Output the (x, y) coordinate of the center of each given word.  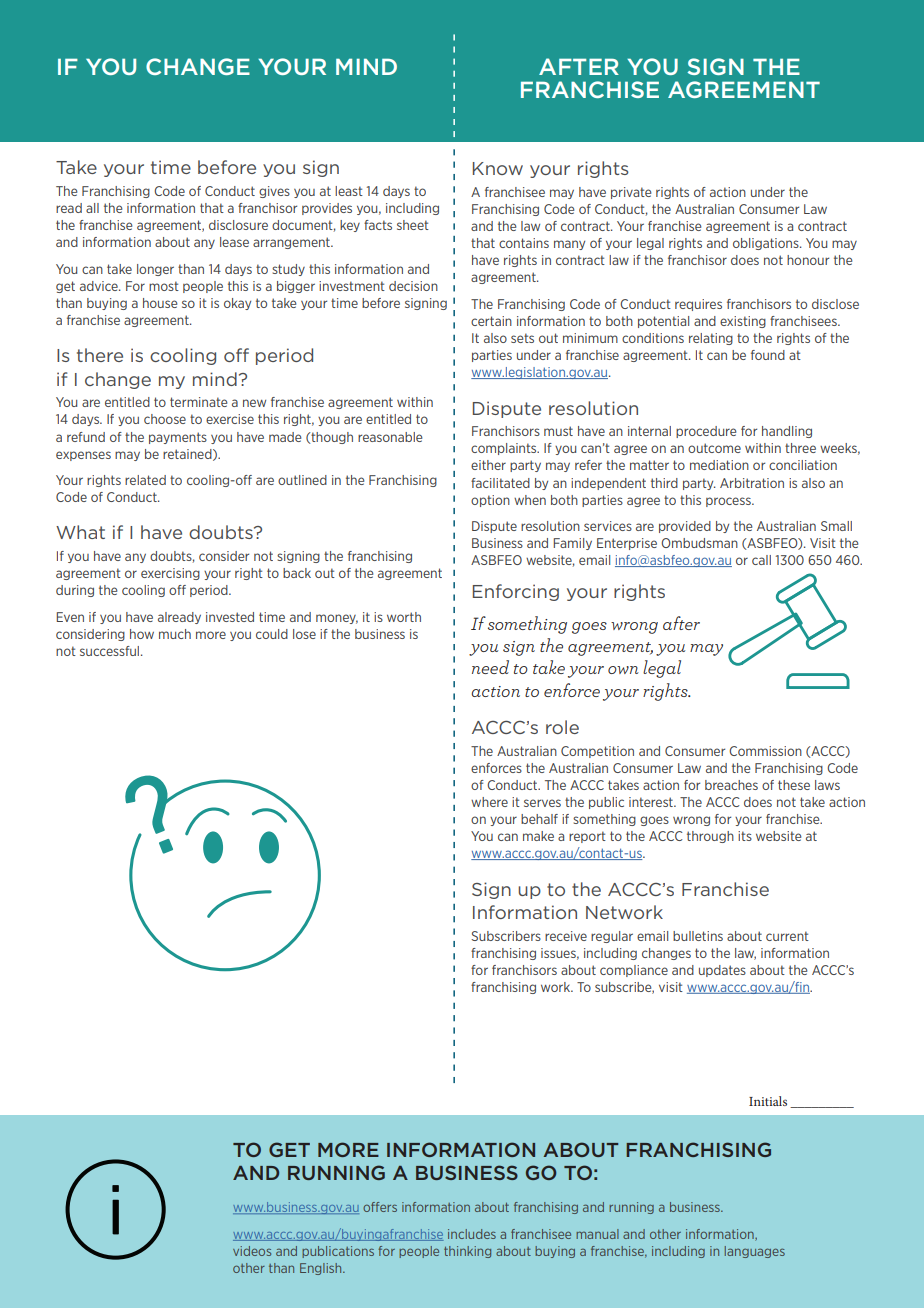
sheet (413, 225)
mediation (719, 465)
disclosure (238, 225)
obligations (767, 244)
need (490, 667)
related (145, 480)
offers (380, 1207)
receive (566, 936)
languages (755, 1252)
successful (111, 651)
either (488, 465)
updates (722, 971)
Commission (765, 751)
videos (252, 1251)
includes (472, 1234)
